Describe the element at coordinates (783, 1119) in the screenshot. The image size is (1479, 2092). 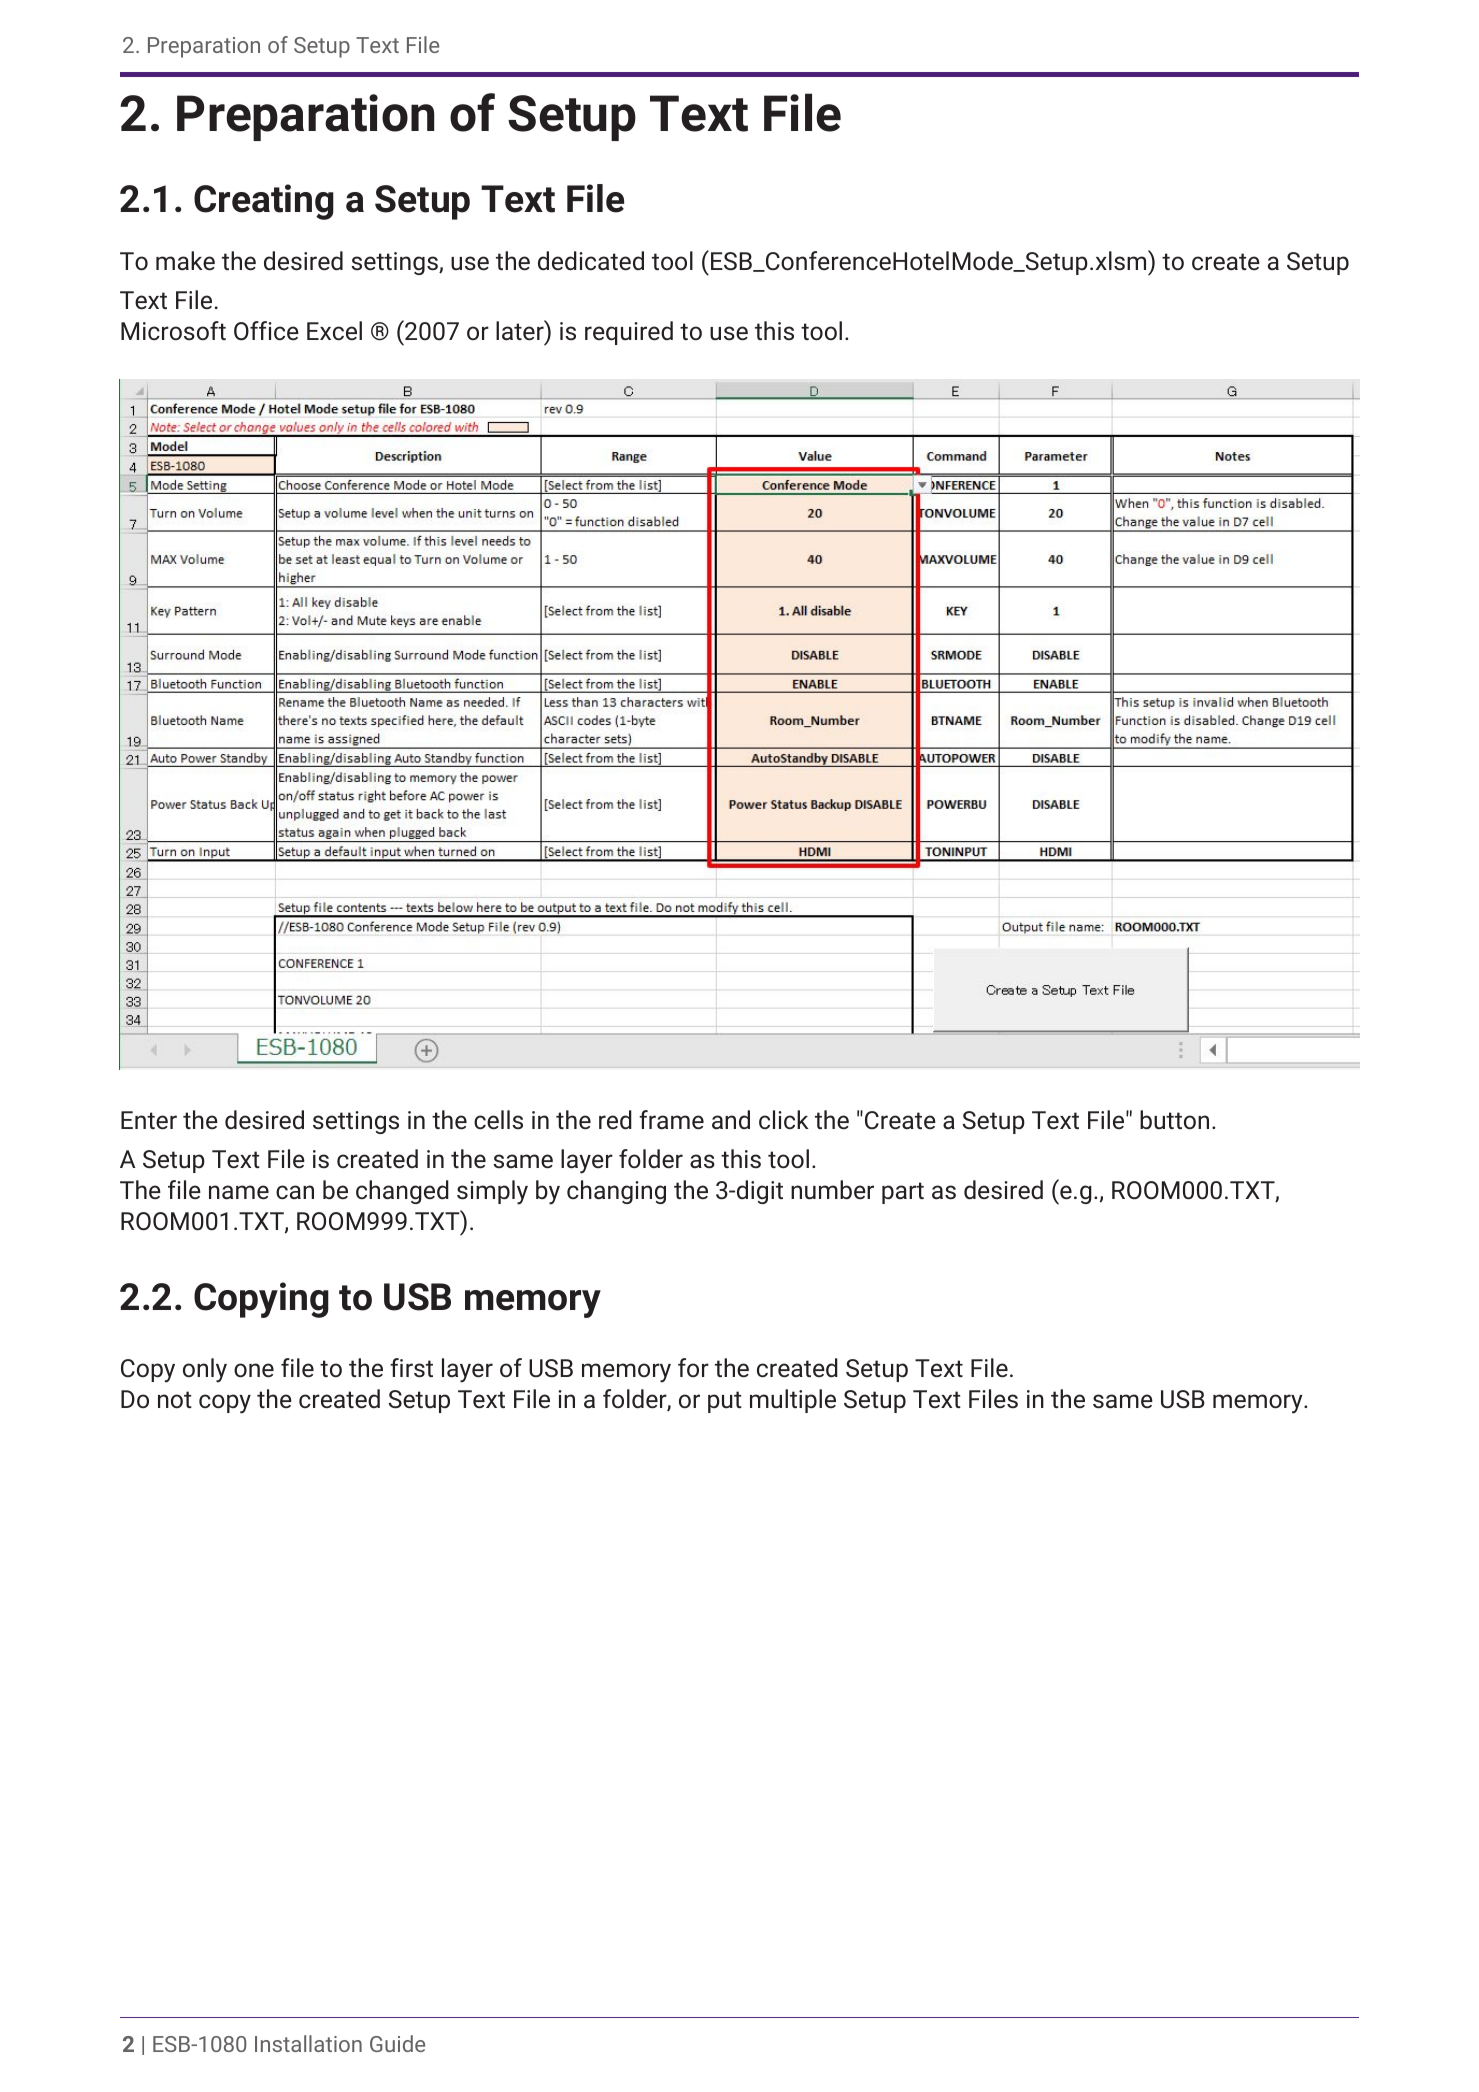
I see `click` at that location.
